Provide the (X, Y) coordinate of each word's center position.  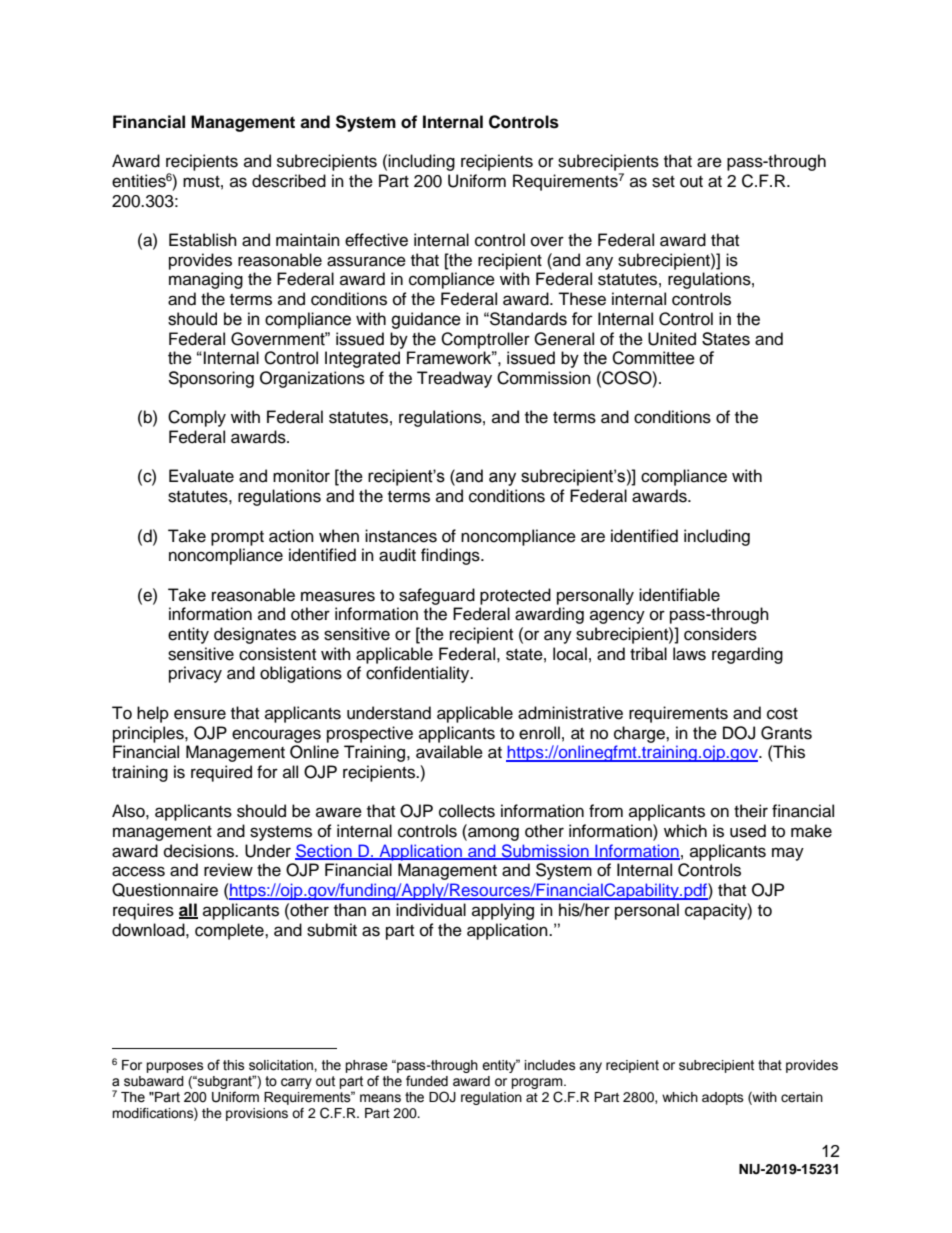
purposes (175, 1067)
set (663, 182)
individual (431, 910)
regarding (747, 655)
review (228, 870)
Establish (203, 240)
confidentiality (419, 674)
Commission (544, 378)
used (748, 831)
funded (427, 1081)
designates (255, 635)
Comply (197, 418)
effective (376, 240)
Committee (653, 358)
